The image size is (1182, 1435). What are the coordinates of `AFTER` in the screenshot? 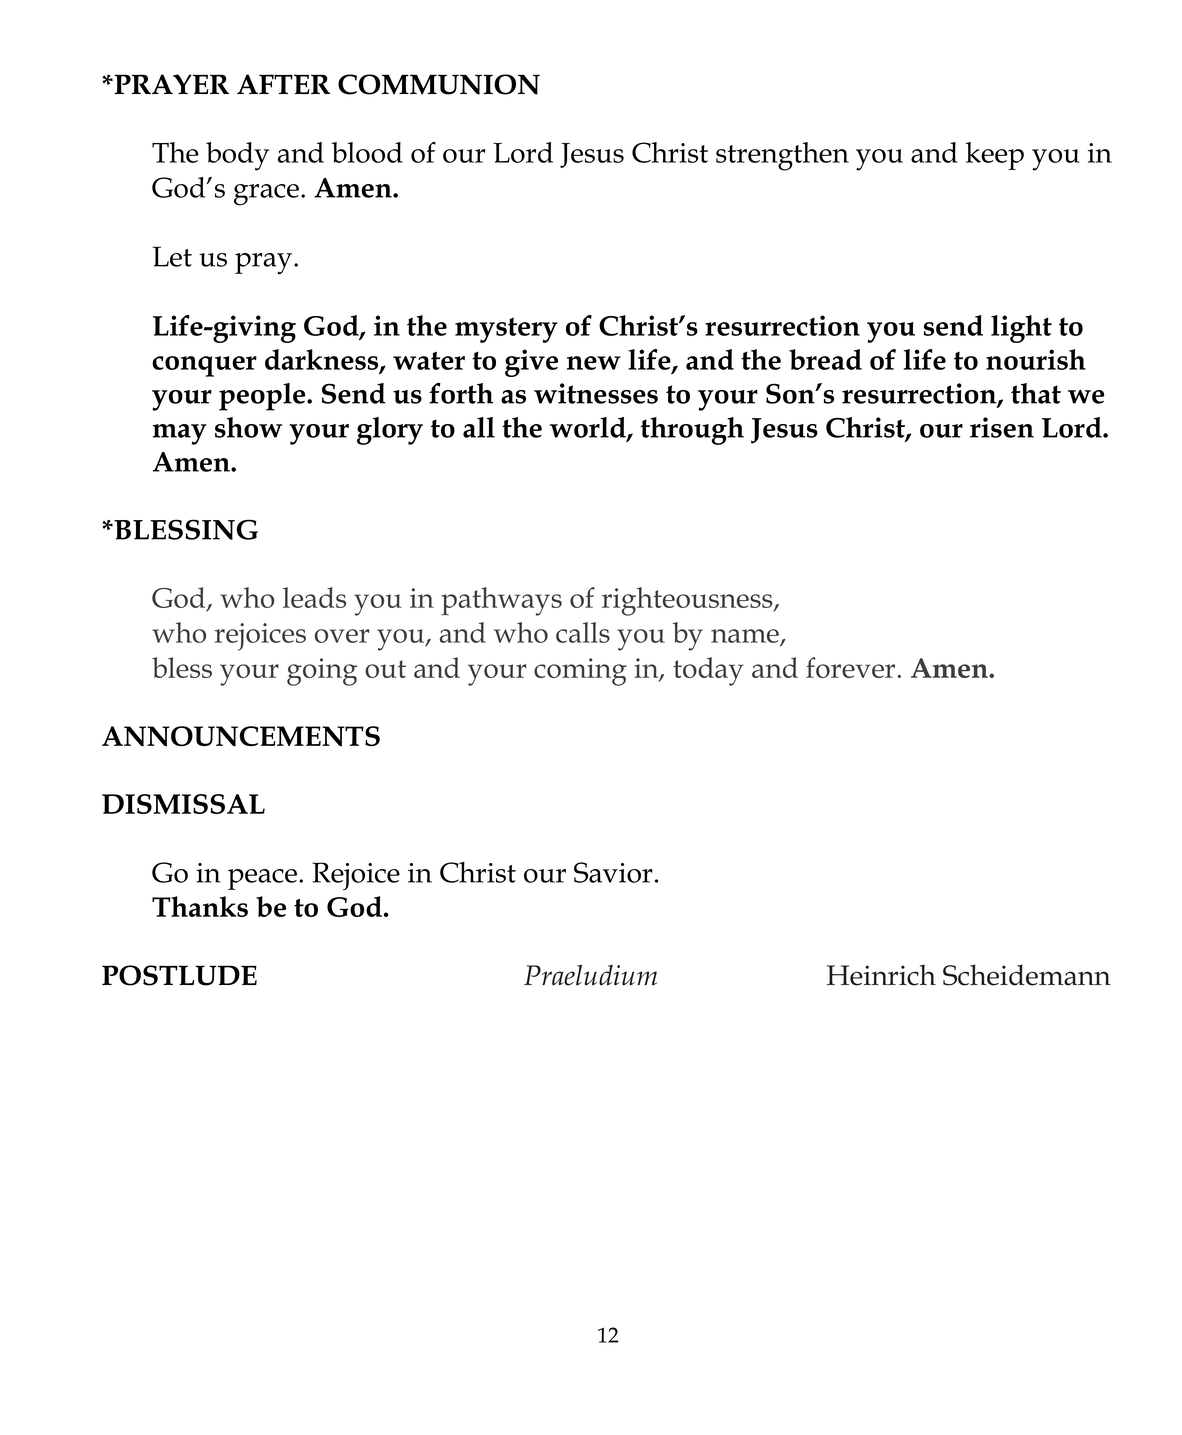 It's located at (283, 84).
